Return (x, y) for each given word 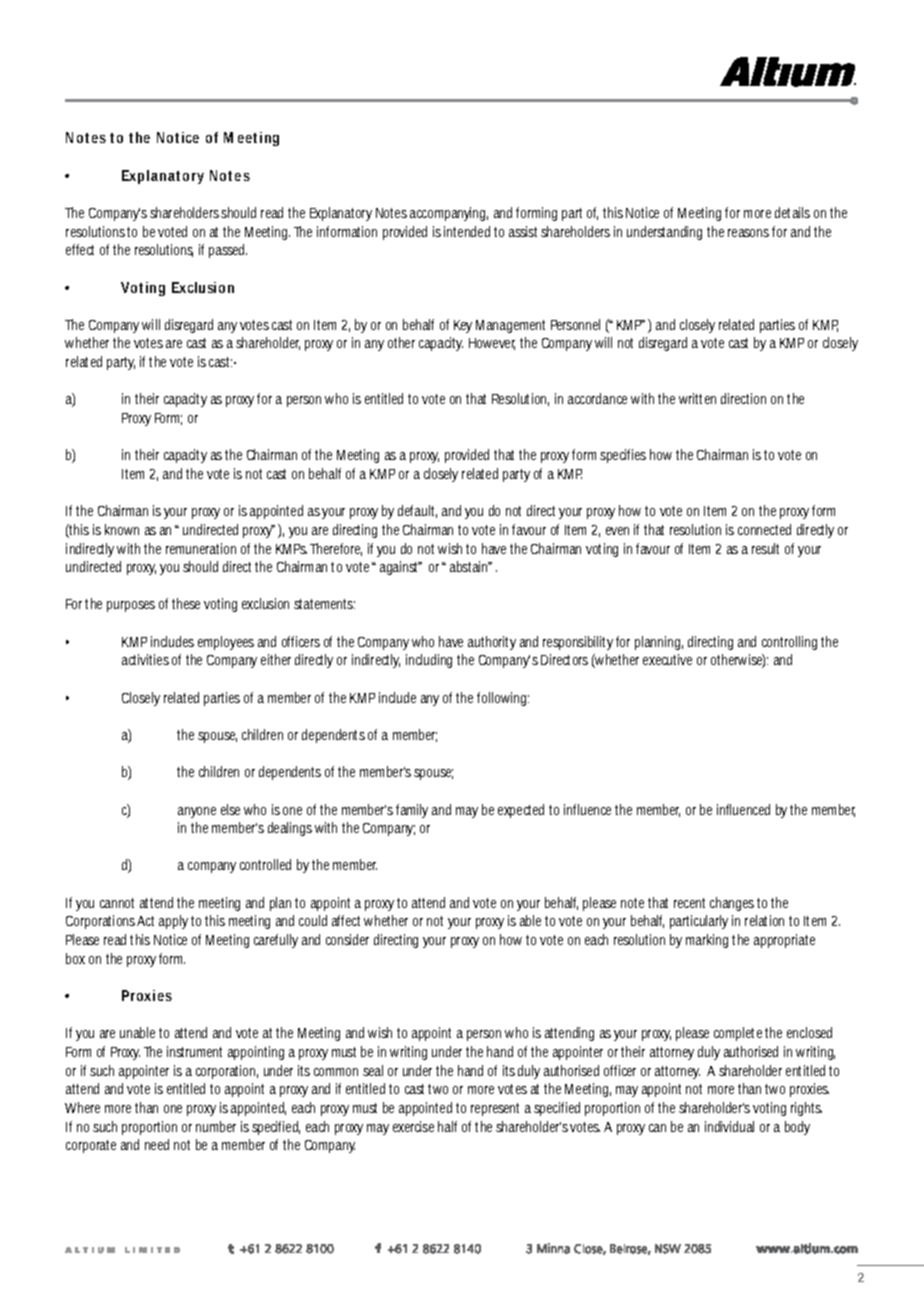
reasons (748, 233)
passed (228, 251)
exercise (413, 1126)
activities (145, 659)
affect (346, 920)
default (417, 511)
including (429, 661)
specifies (623, 456)
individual (729, 1126)
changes (732, 904)
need (157, 1144)
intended (467, 231)
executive (667, 659)
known (122, 529)
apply (173, 922)
